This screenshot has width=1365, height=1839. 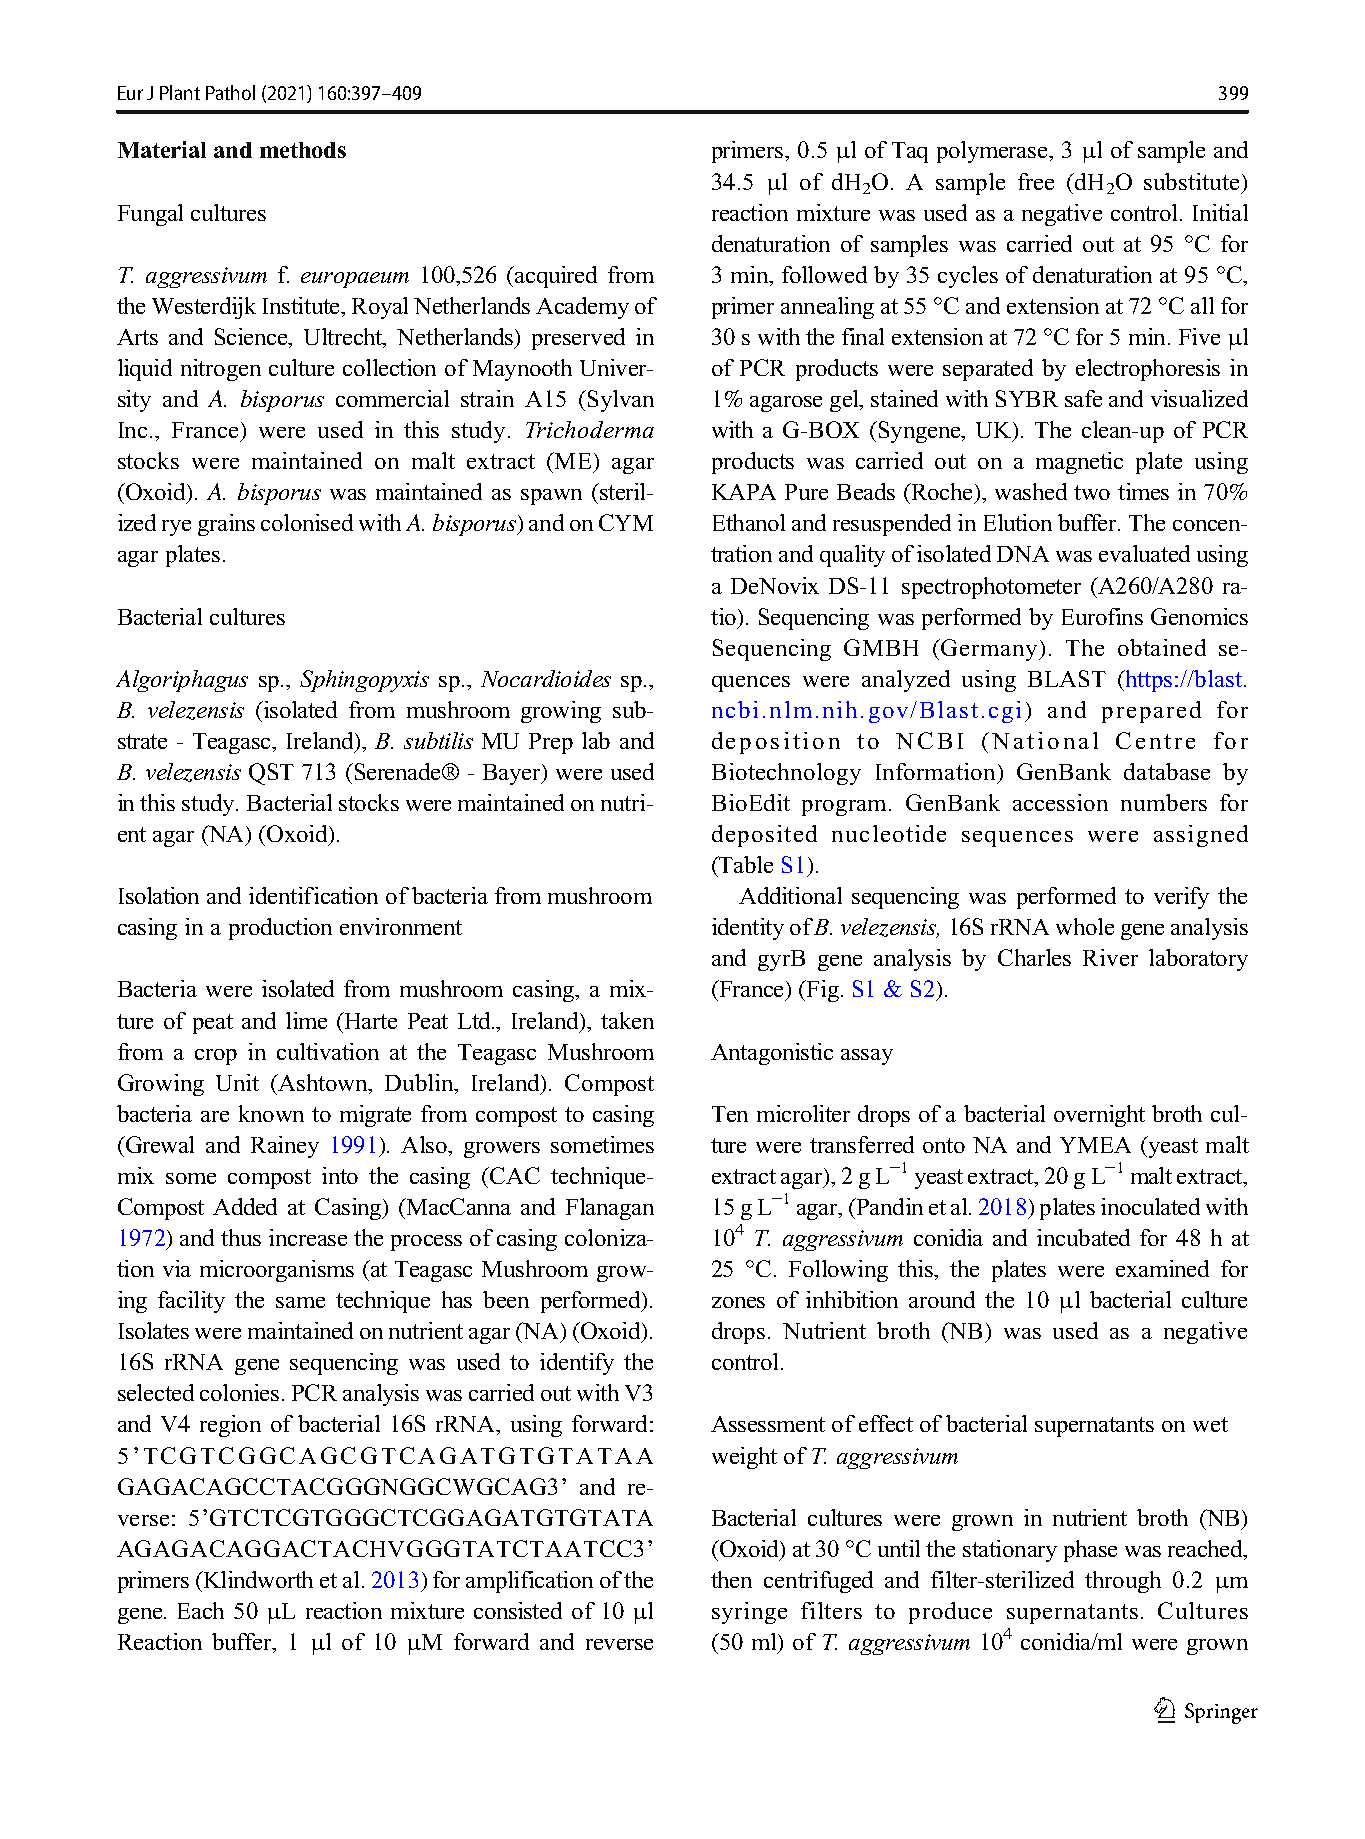 I want to click on free, so click(x=1036, y=181).
